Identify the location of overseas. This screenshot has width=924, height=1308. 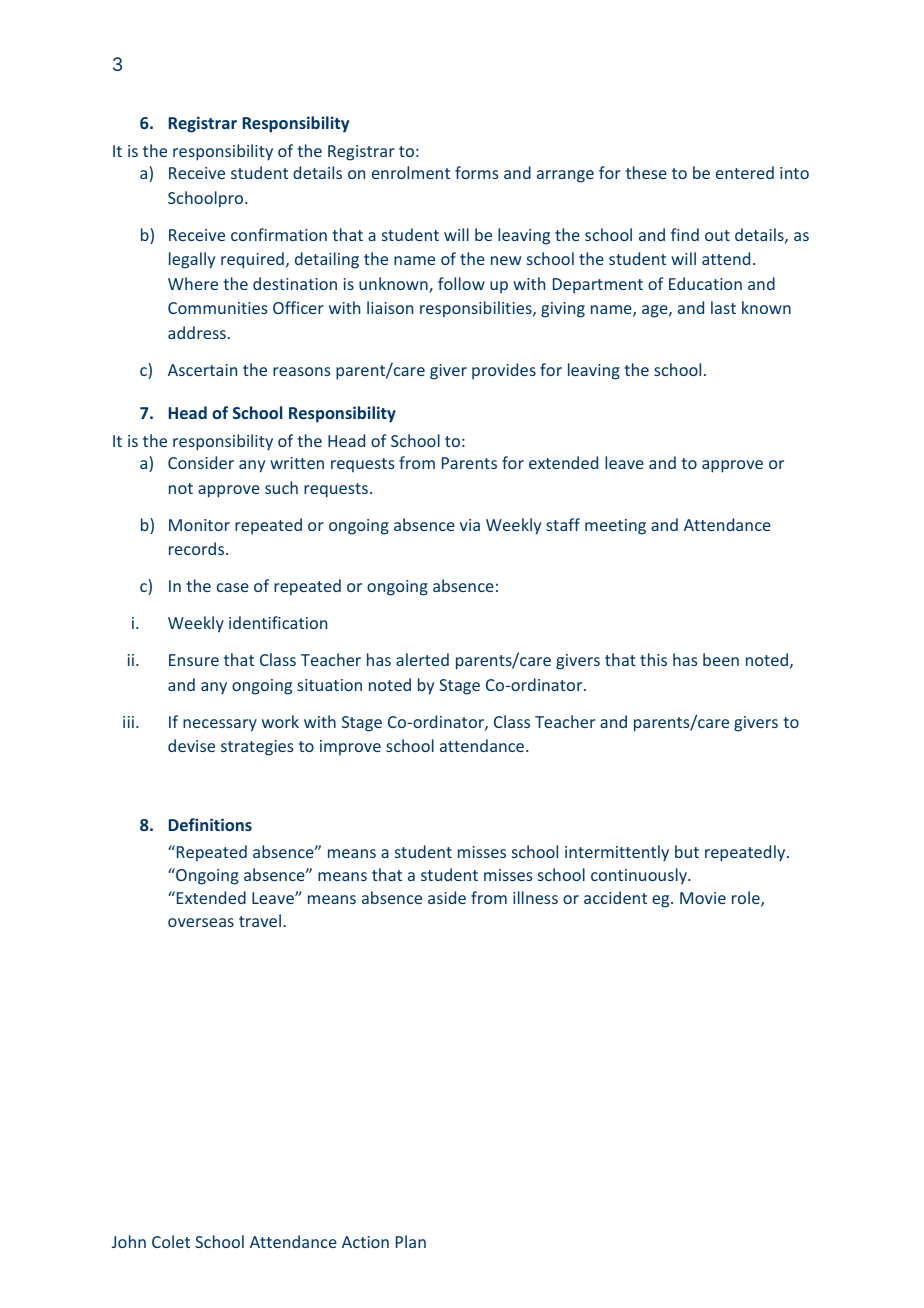
(201, 922).
